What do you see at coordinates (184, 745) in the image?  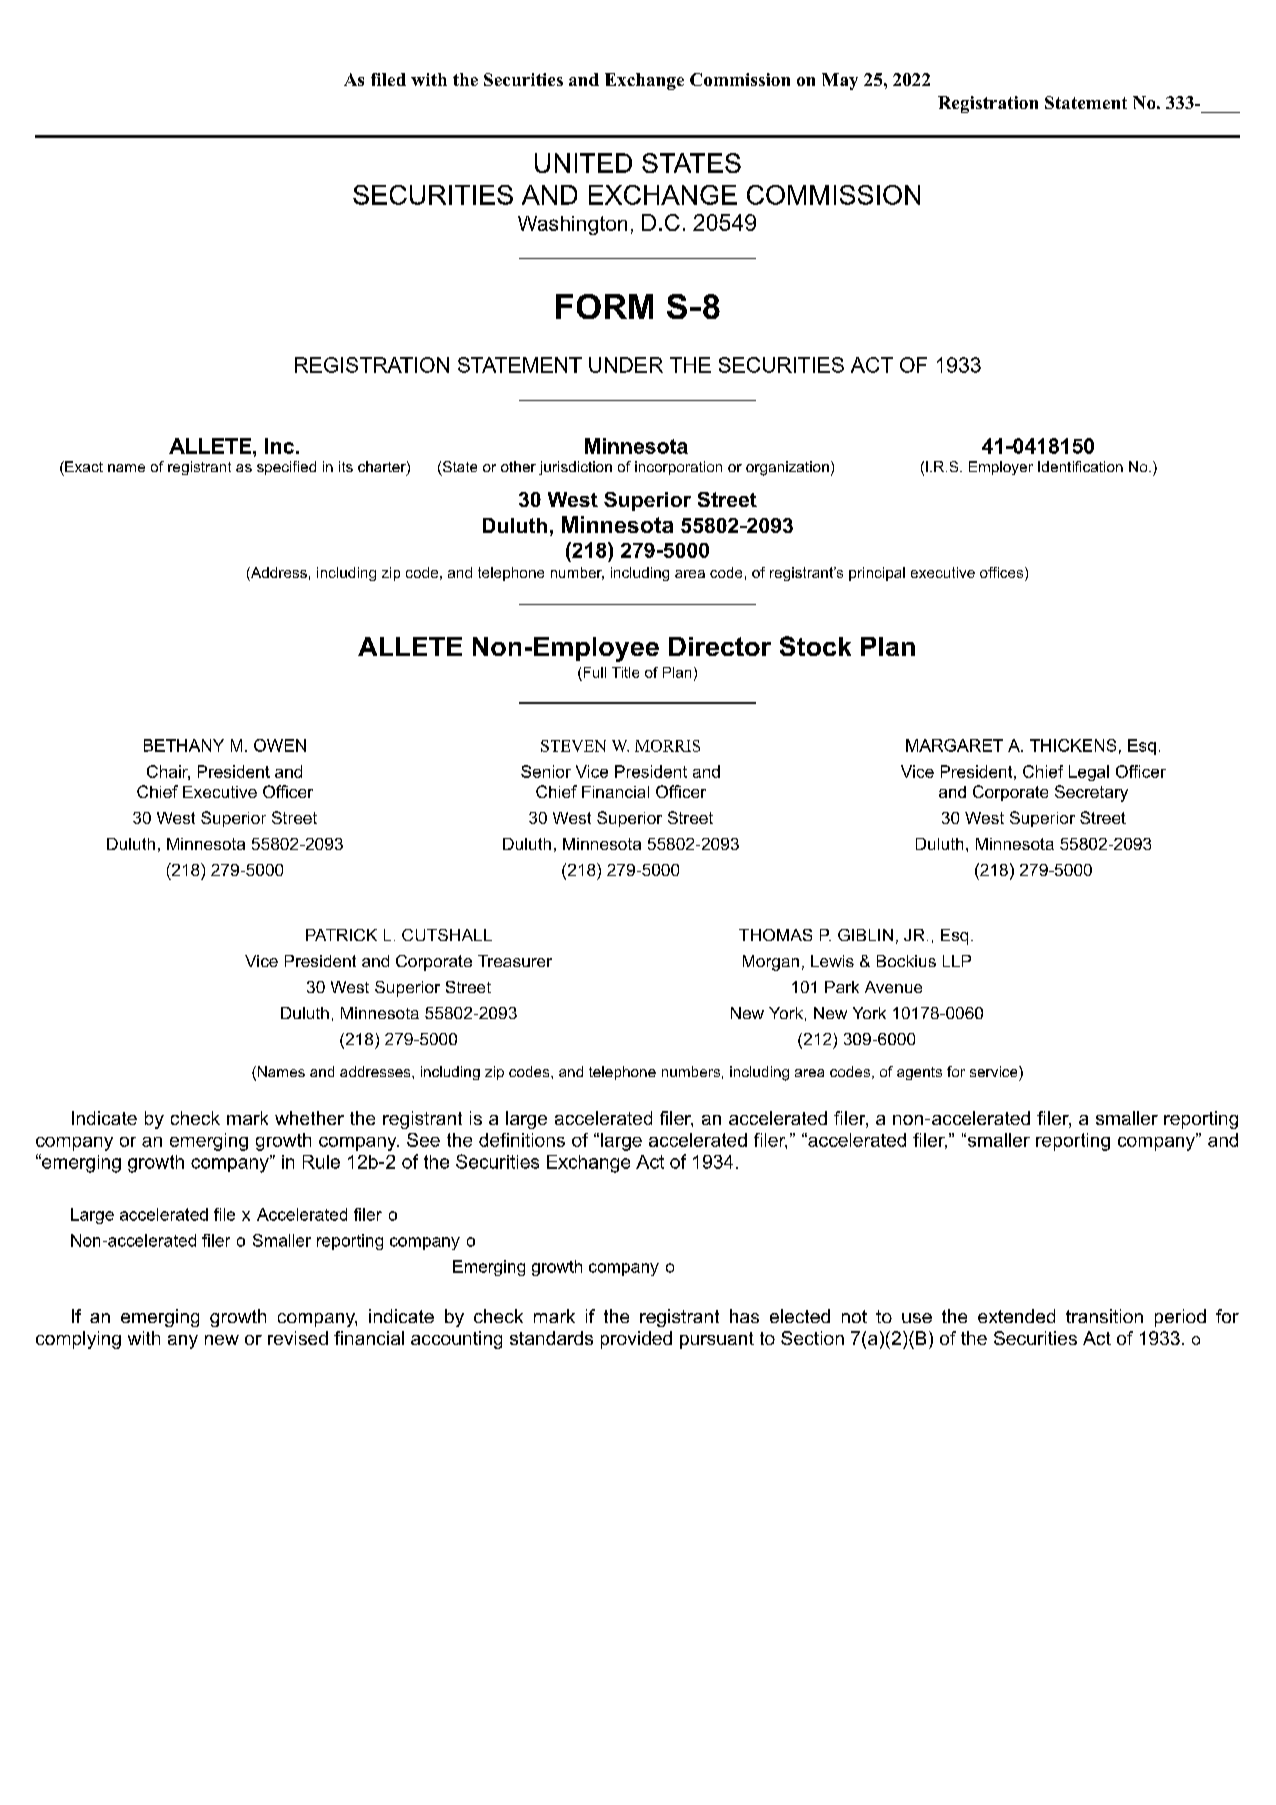 I see `BETHANY` at bounding box center [184, 745].
